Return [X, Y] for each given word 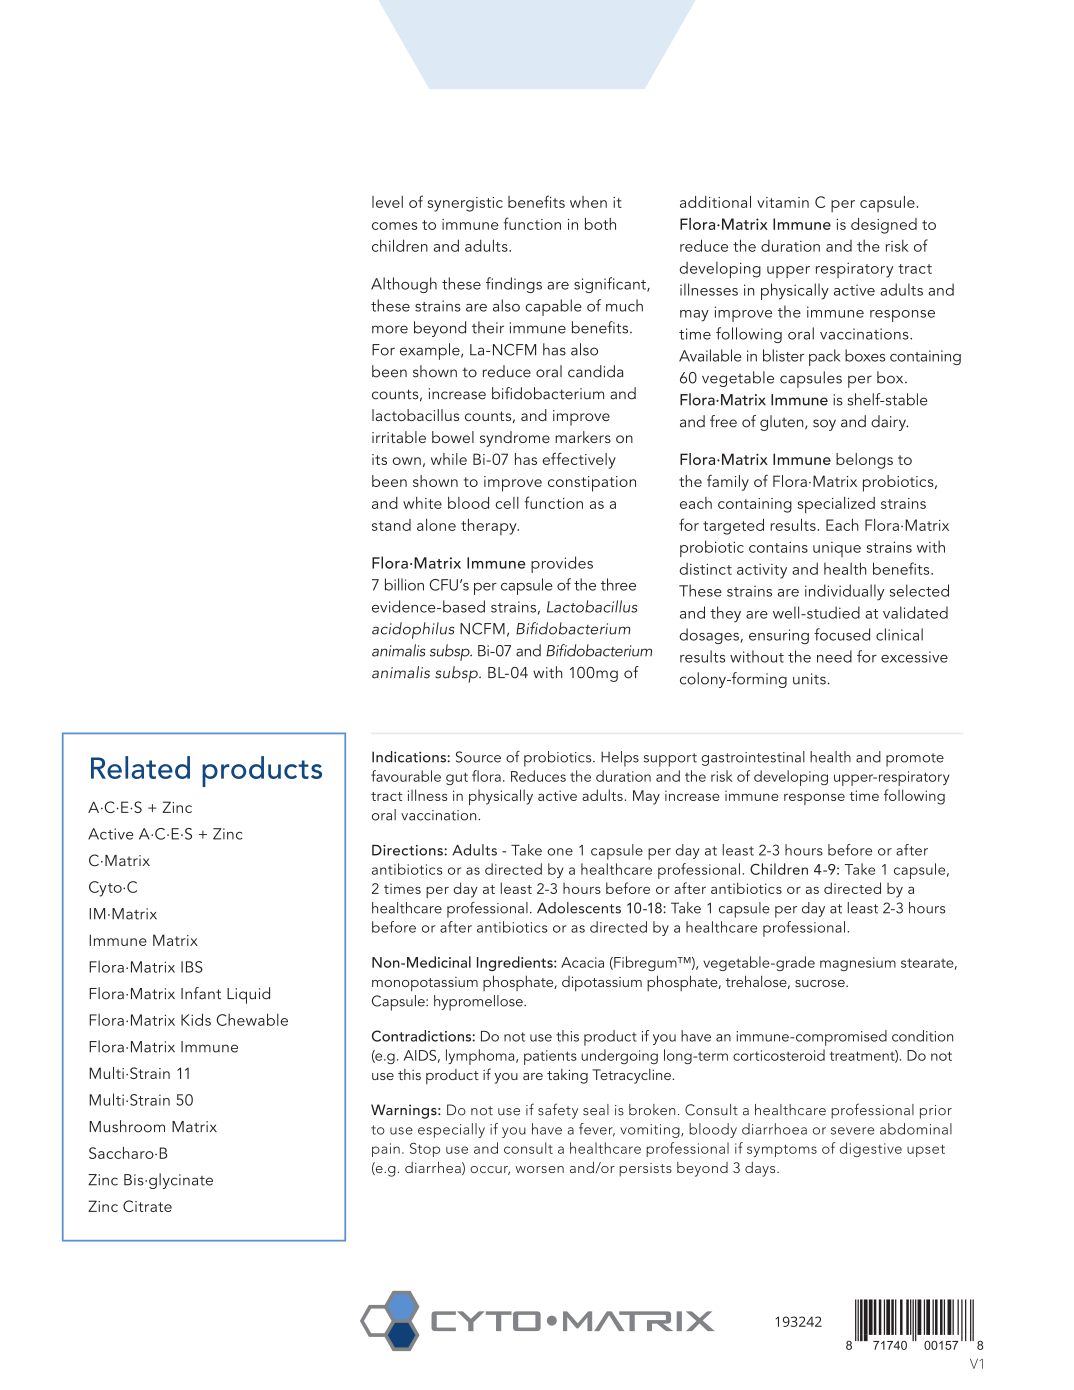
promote [915, 760]
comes [394, 226]
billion [404, 584]
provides [562, 564]
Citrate [147, 1206]
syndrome [515, 439]
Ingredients [516, 963]
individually [844, 592]
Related [140, 767]
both [600, 224]
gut [457, 778]
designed [884, 226]
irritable [399, 437]
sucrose [821, 983]
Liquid [248, 995]
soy [824, 425]
